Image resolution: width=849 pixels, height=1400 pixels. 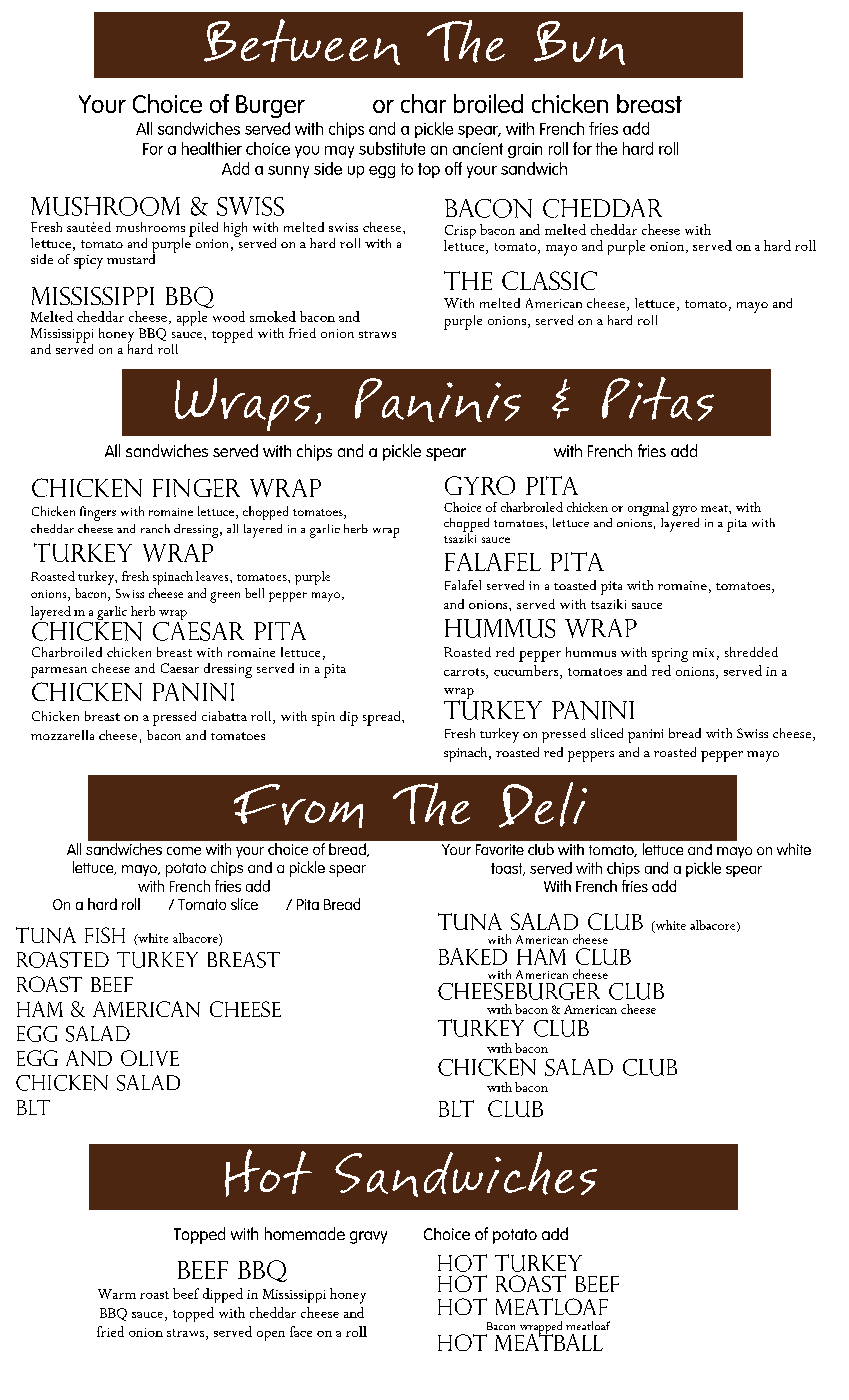 What do you see at coordinates (117, 1294) in the screenshot?
I see `Warm` at bounding box center [117, 1294].
